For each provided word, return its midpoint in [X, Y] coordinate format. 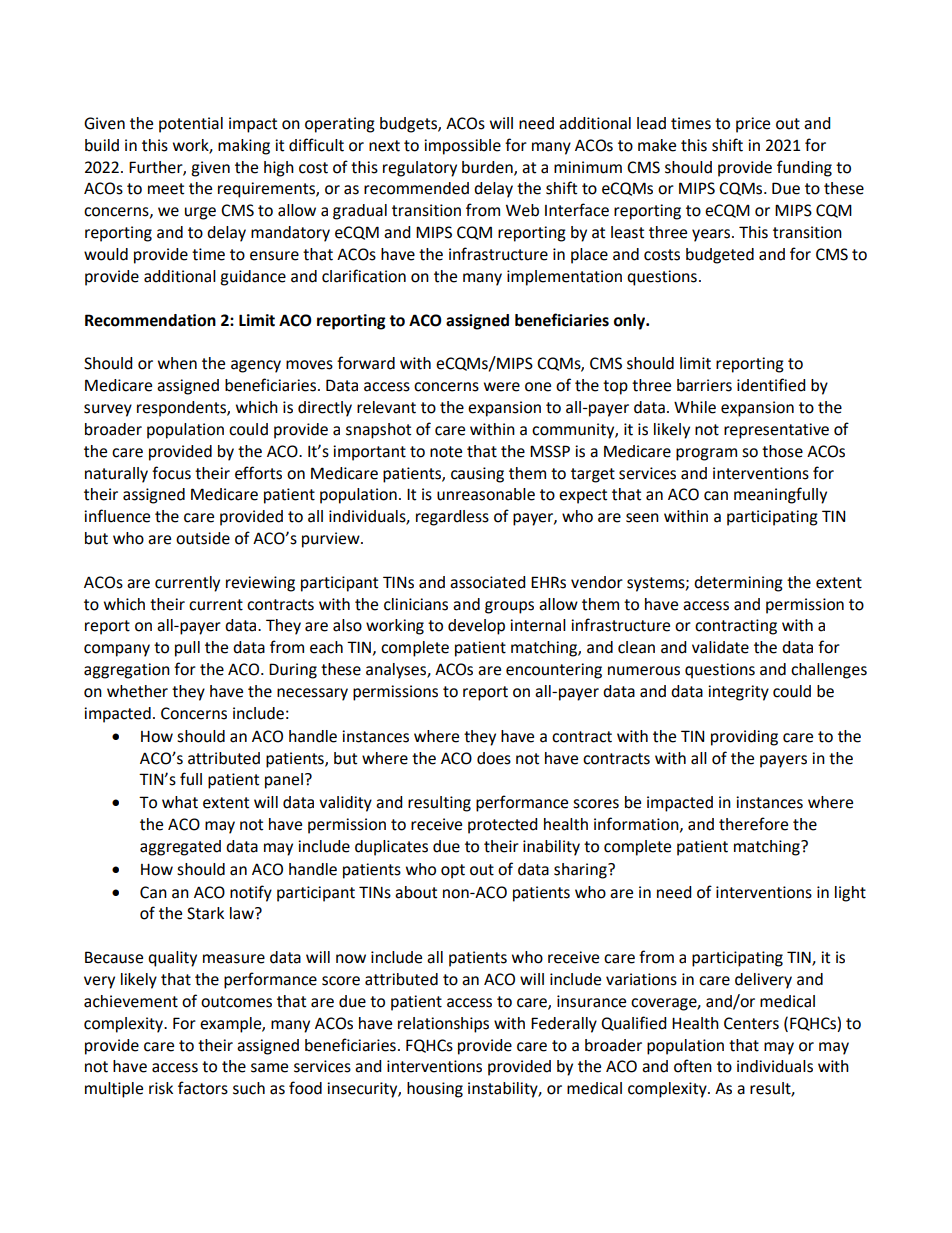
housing [435, 1090]
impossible [462, 147]
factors [203, 1088]
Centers [751, 1023]
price [753, 125]
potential [191, 125]
